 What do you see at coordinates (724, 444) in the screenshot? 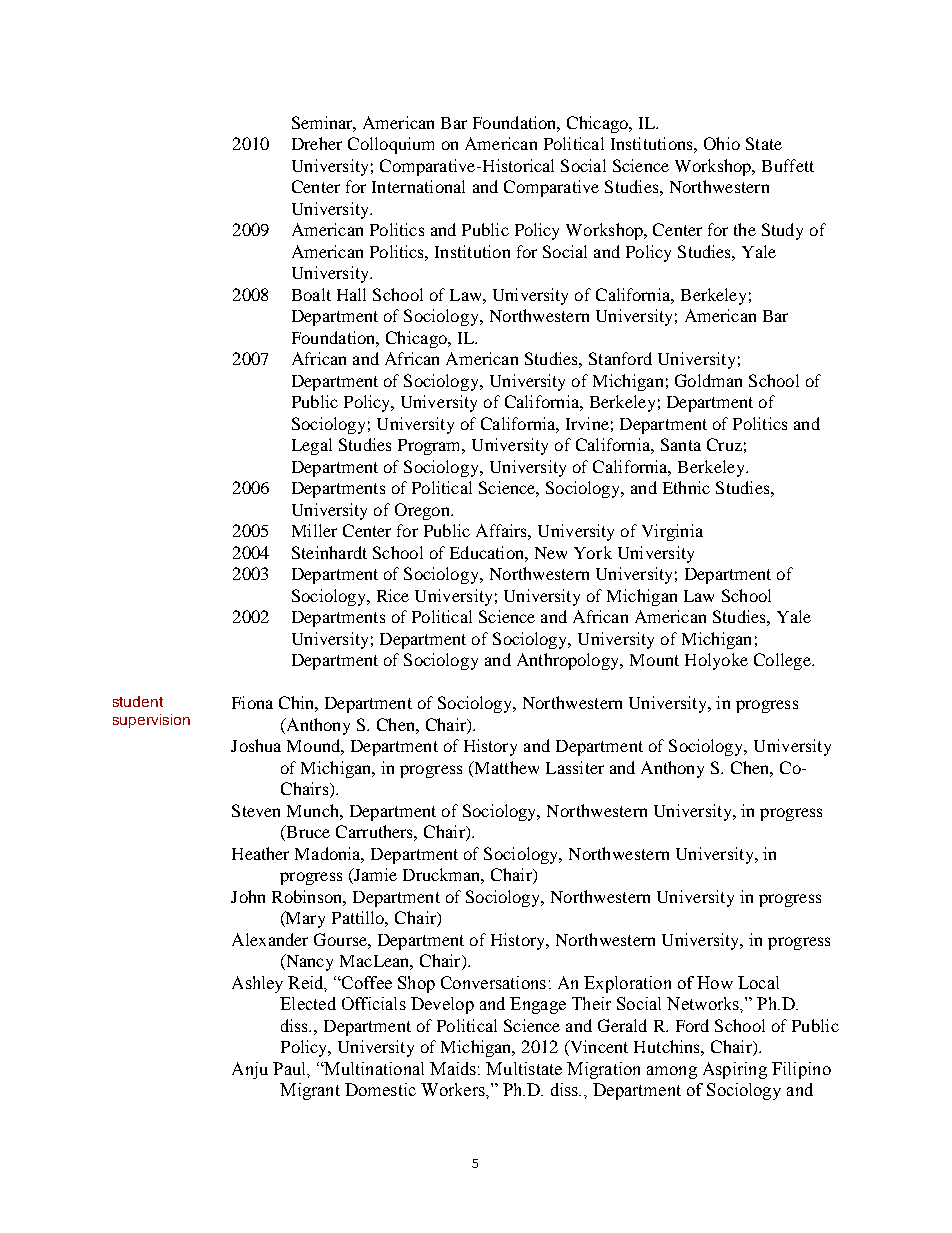
I see `Cruz` at bounding box center [724, 444].
